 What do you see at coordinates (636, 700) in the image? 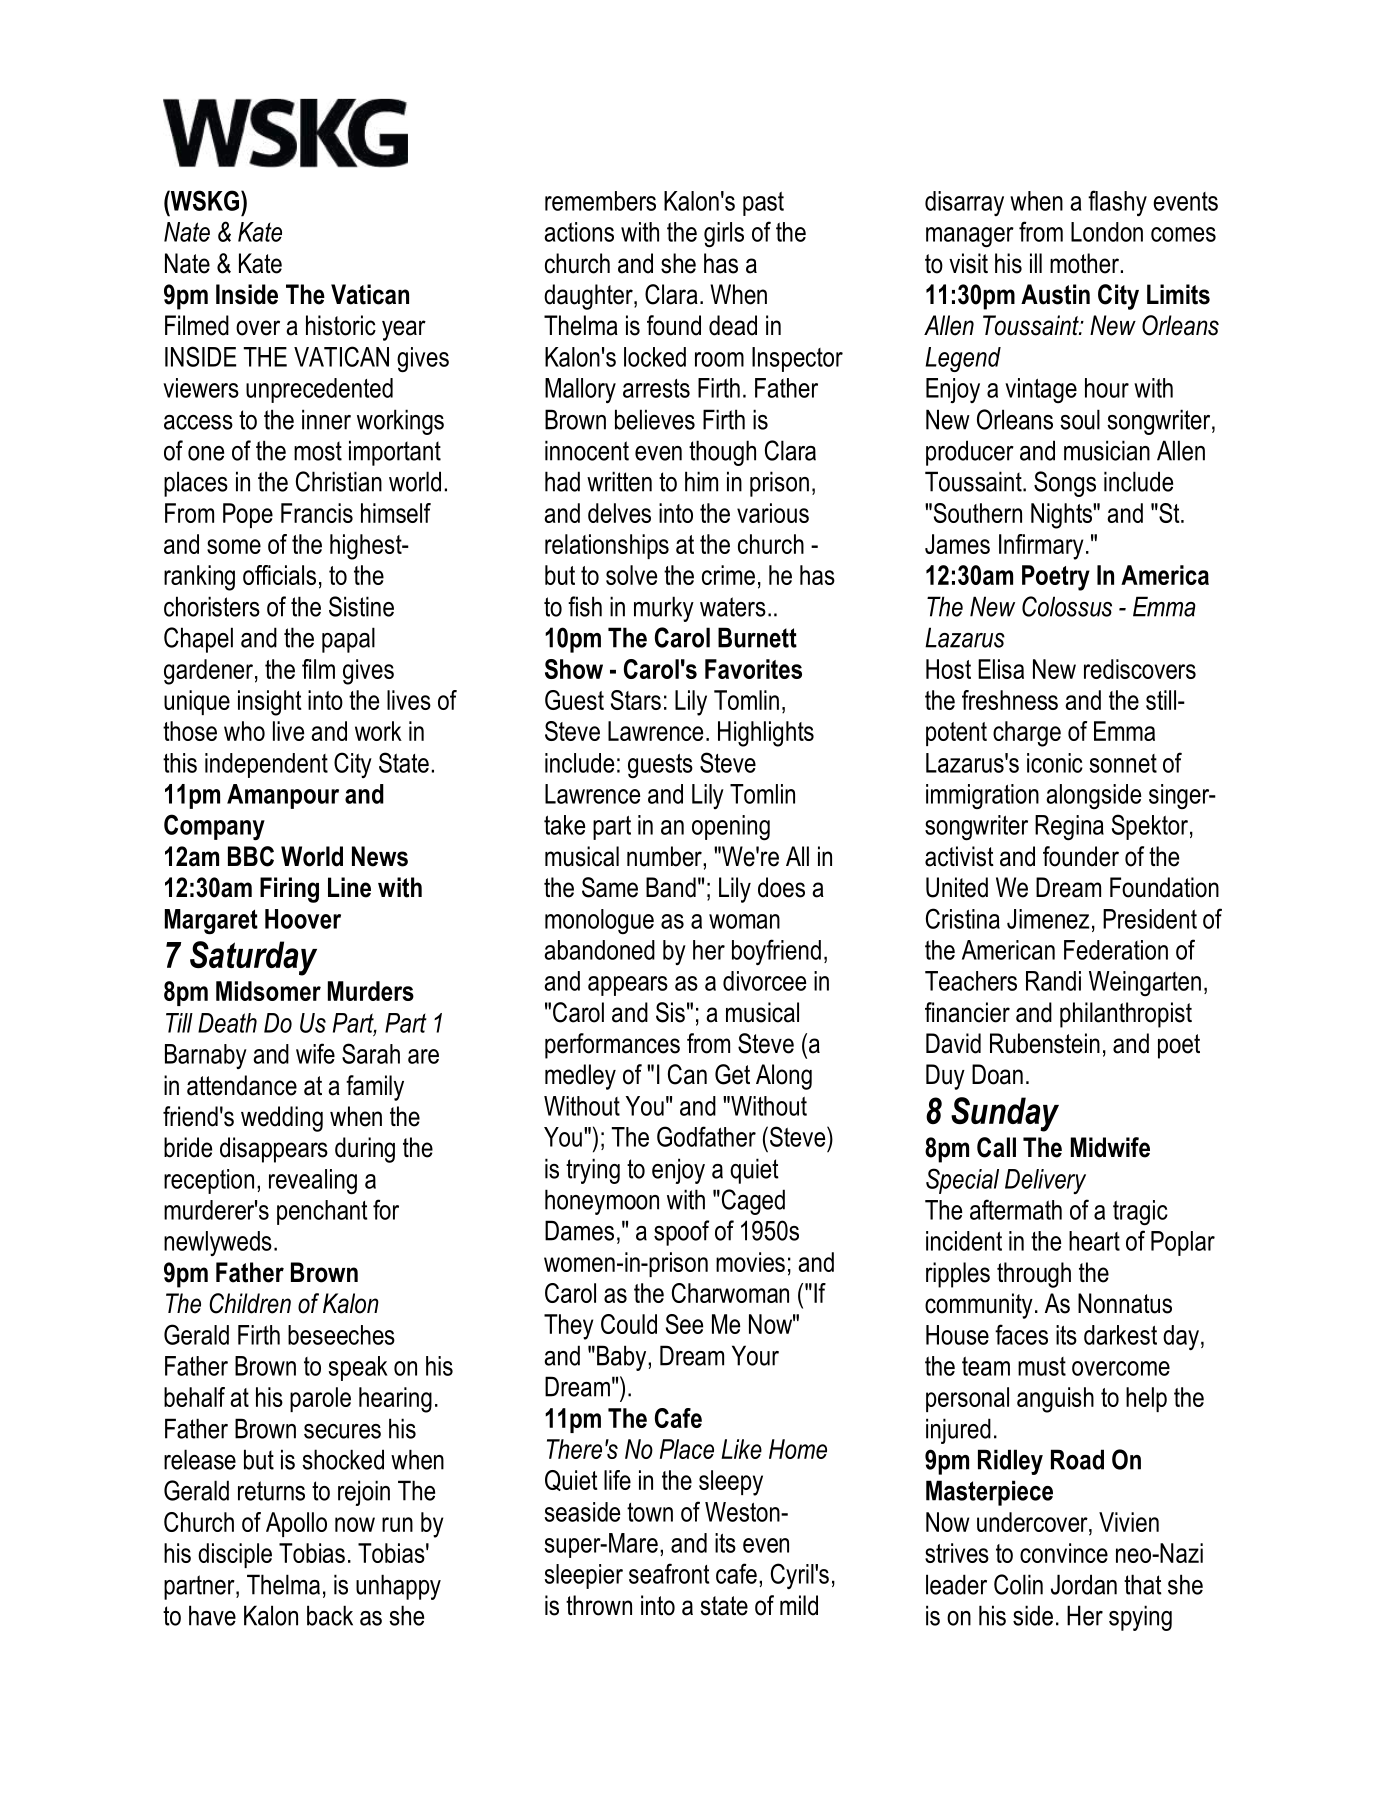
I see `Stars` at bounding box center [636, 700].
